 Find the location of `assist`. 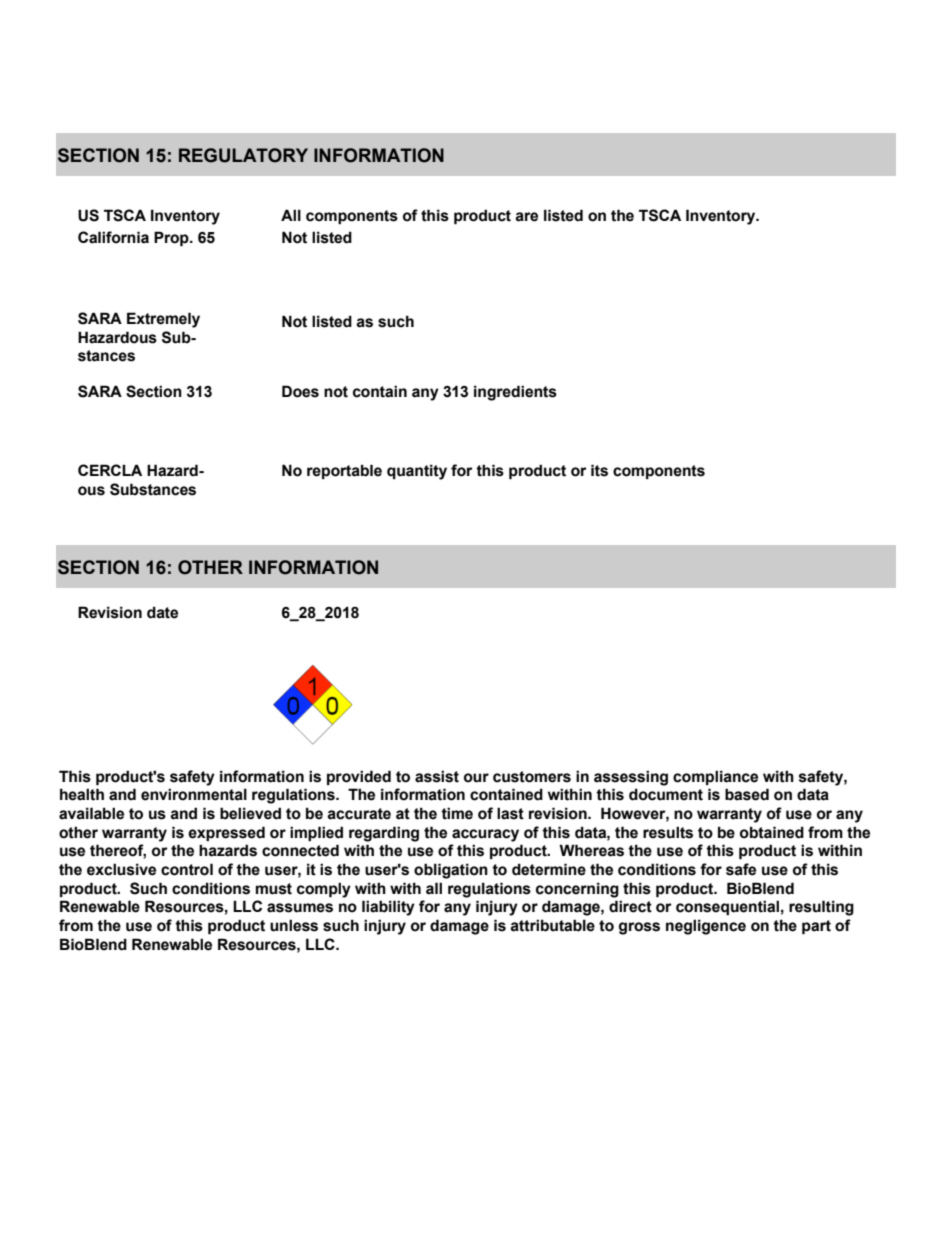

assist is located at coordinates (437, 776).
